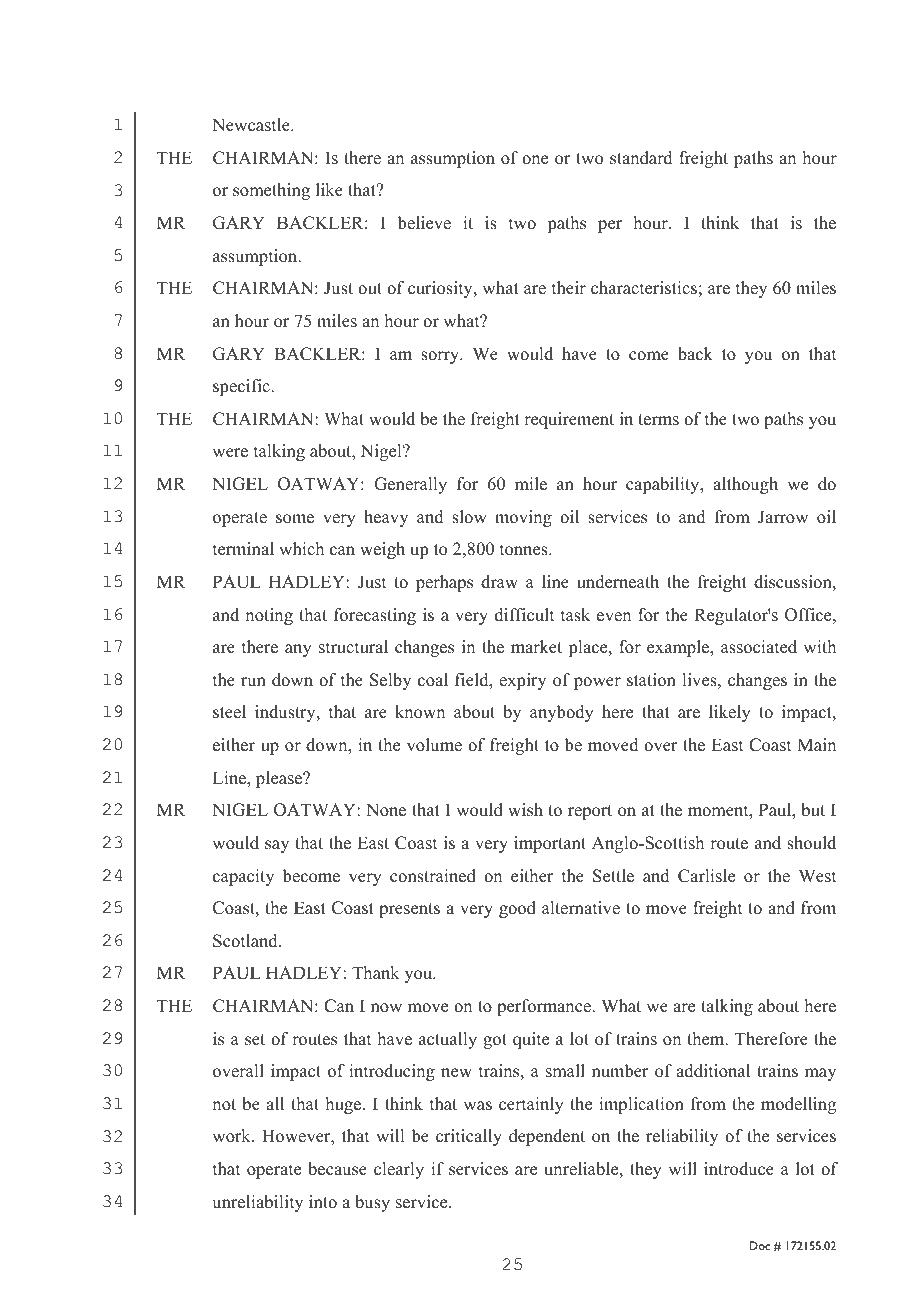 The width and height of the document is (924, 1308). What do you see at coordinates (522, 681) in the document?
I see `expiry` at bounding box center [522, 681].
